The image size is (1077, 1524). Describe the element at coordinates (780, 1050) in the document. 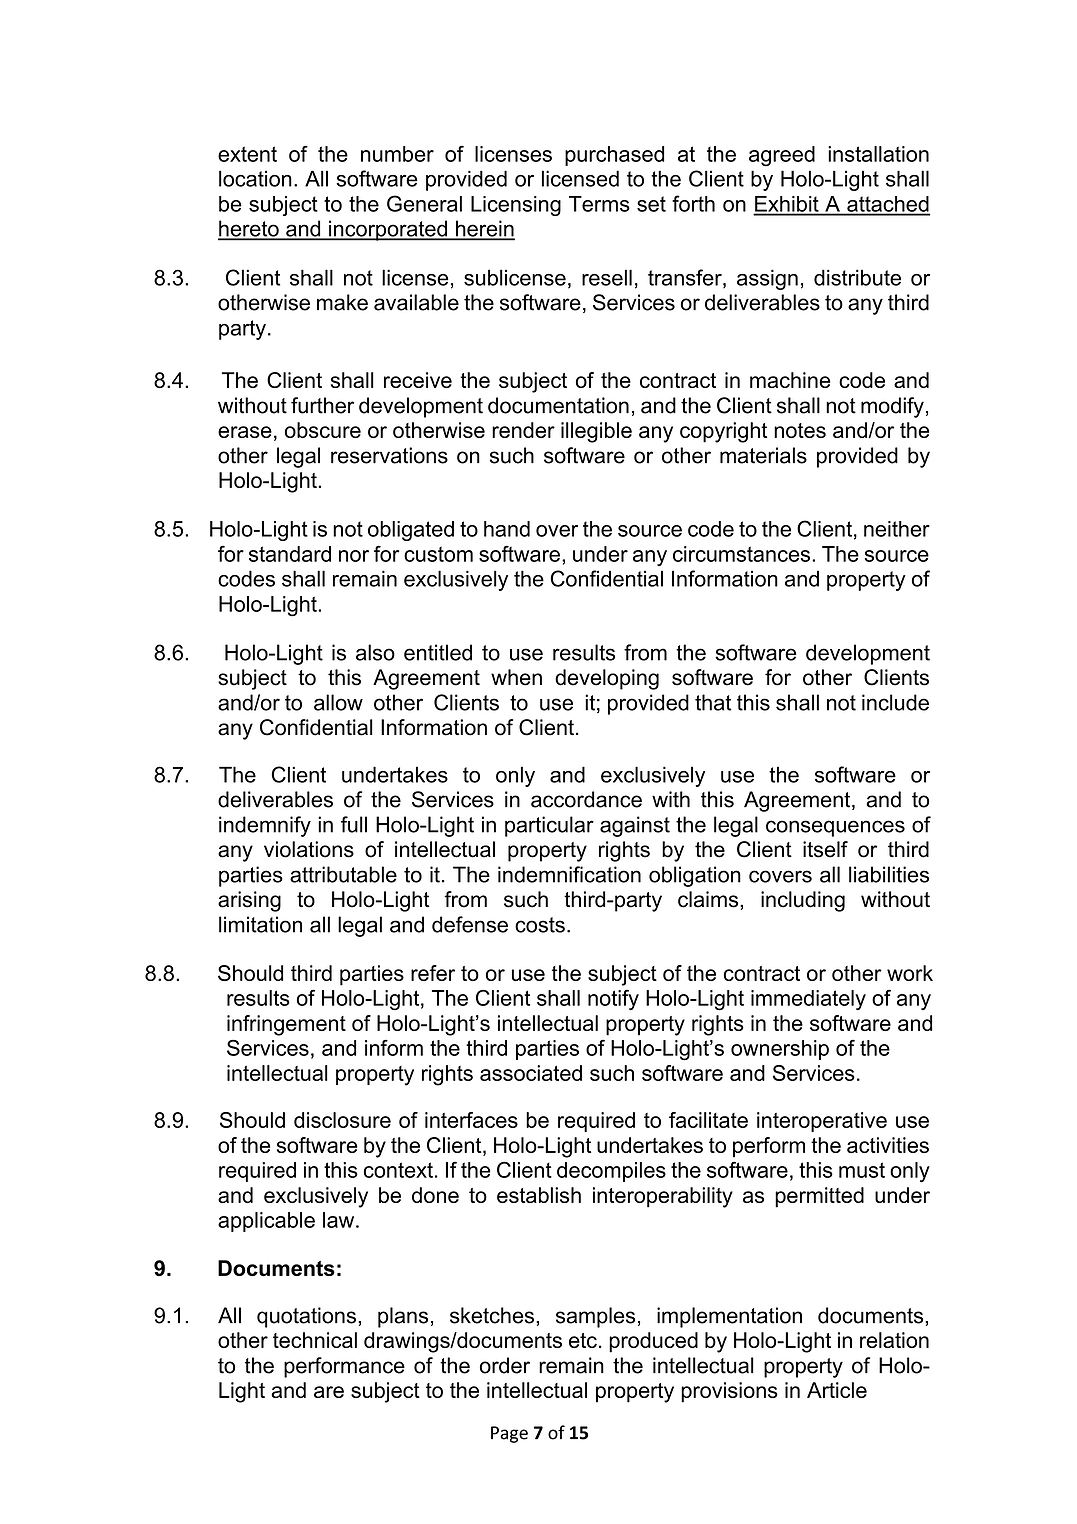

I see `ownership` at that location.
